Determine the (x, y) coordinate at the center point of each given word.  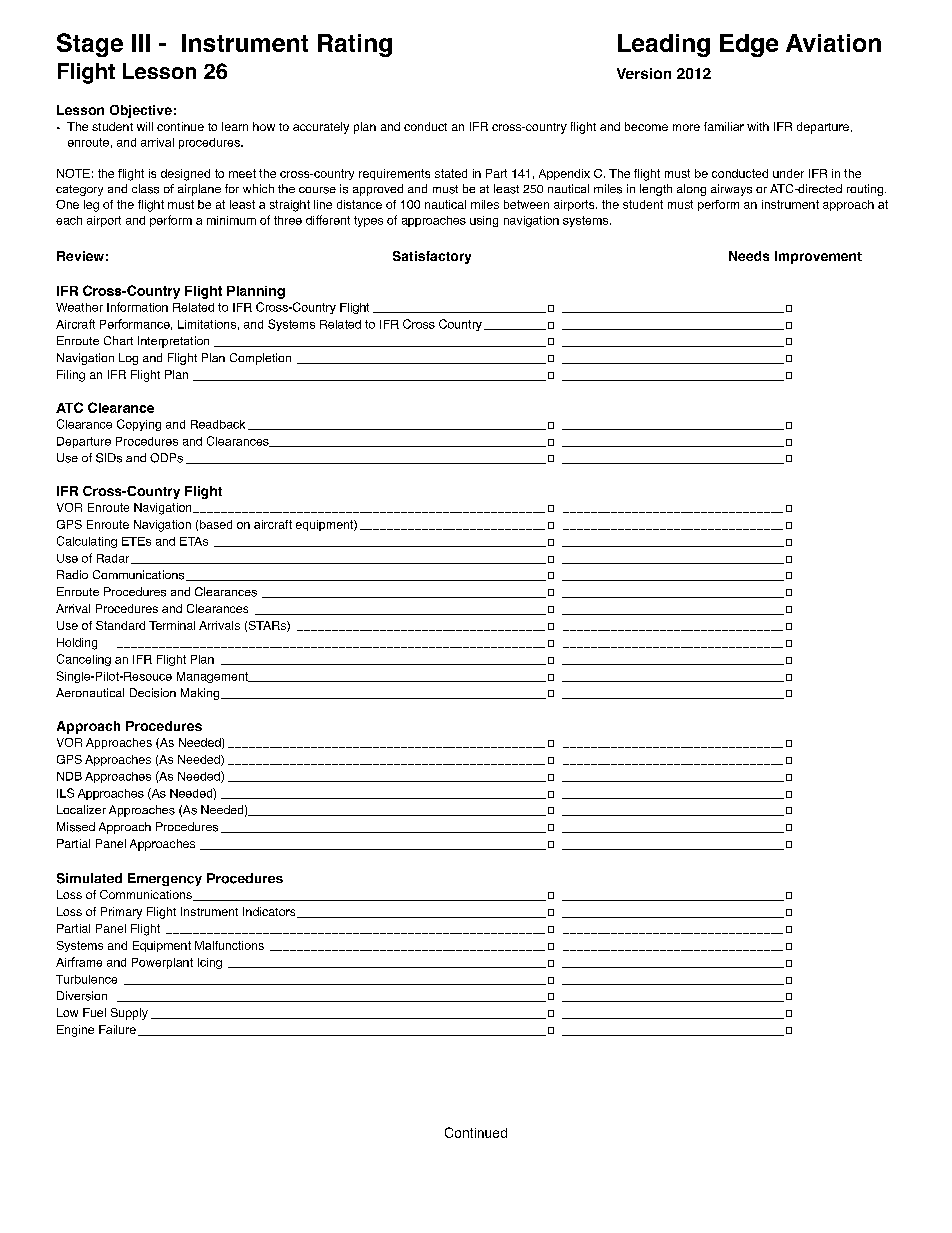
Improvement (818, 257)
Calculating (87, 542)
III (141, 43)
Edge (749, 45)
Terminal (172, 625)
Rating (355, 45)
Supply (129, 1014)
